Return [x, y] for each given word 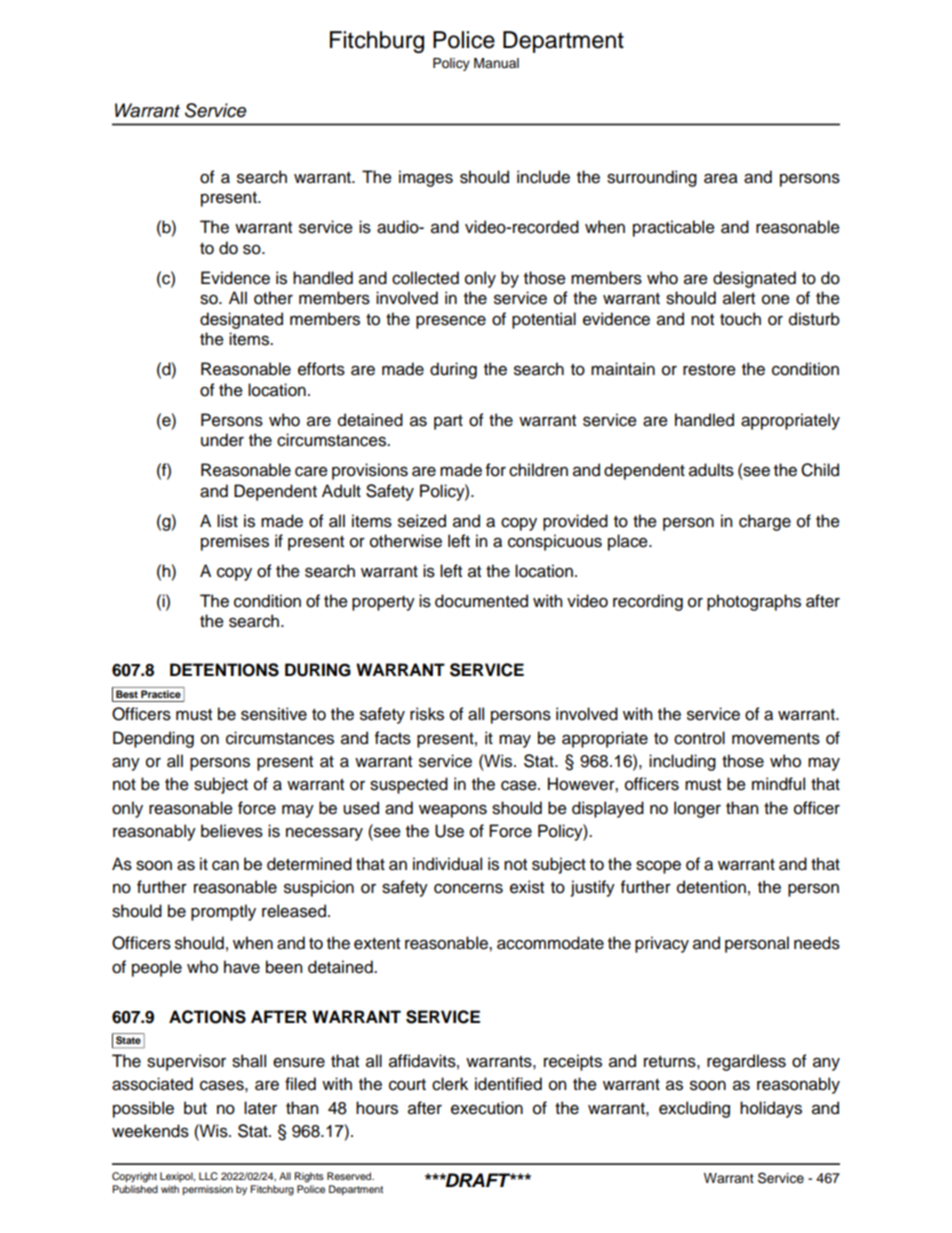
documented [481, 601]
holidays [771, 1109]
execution [487, 1108]
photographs [754, 602]
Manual [496, 63]
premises [235, 542]
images [426, 178]
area [721, 178]
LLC [208, 1176]
